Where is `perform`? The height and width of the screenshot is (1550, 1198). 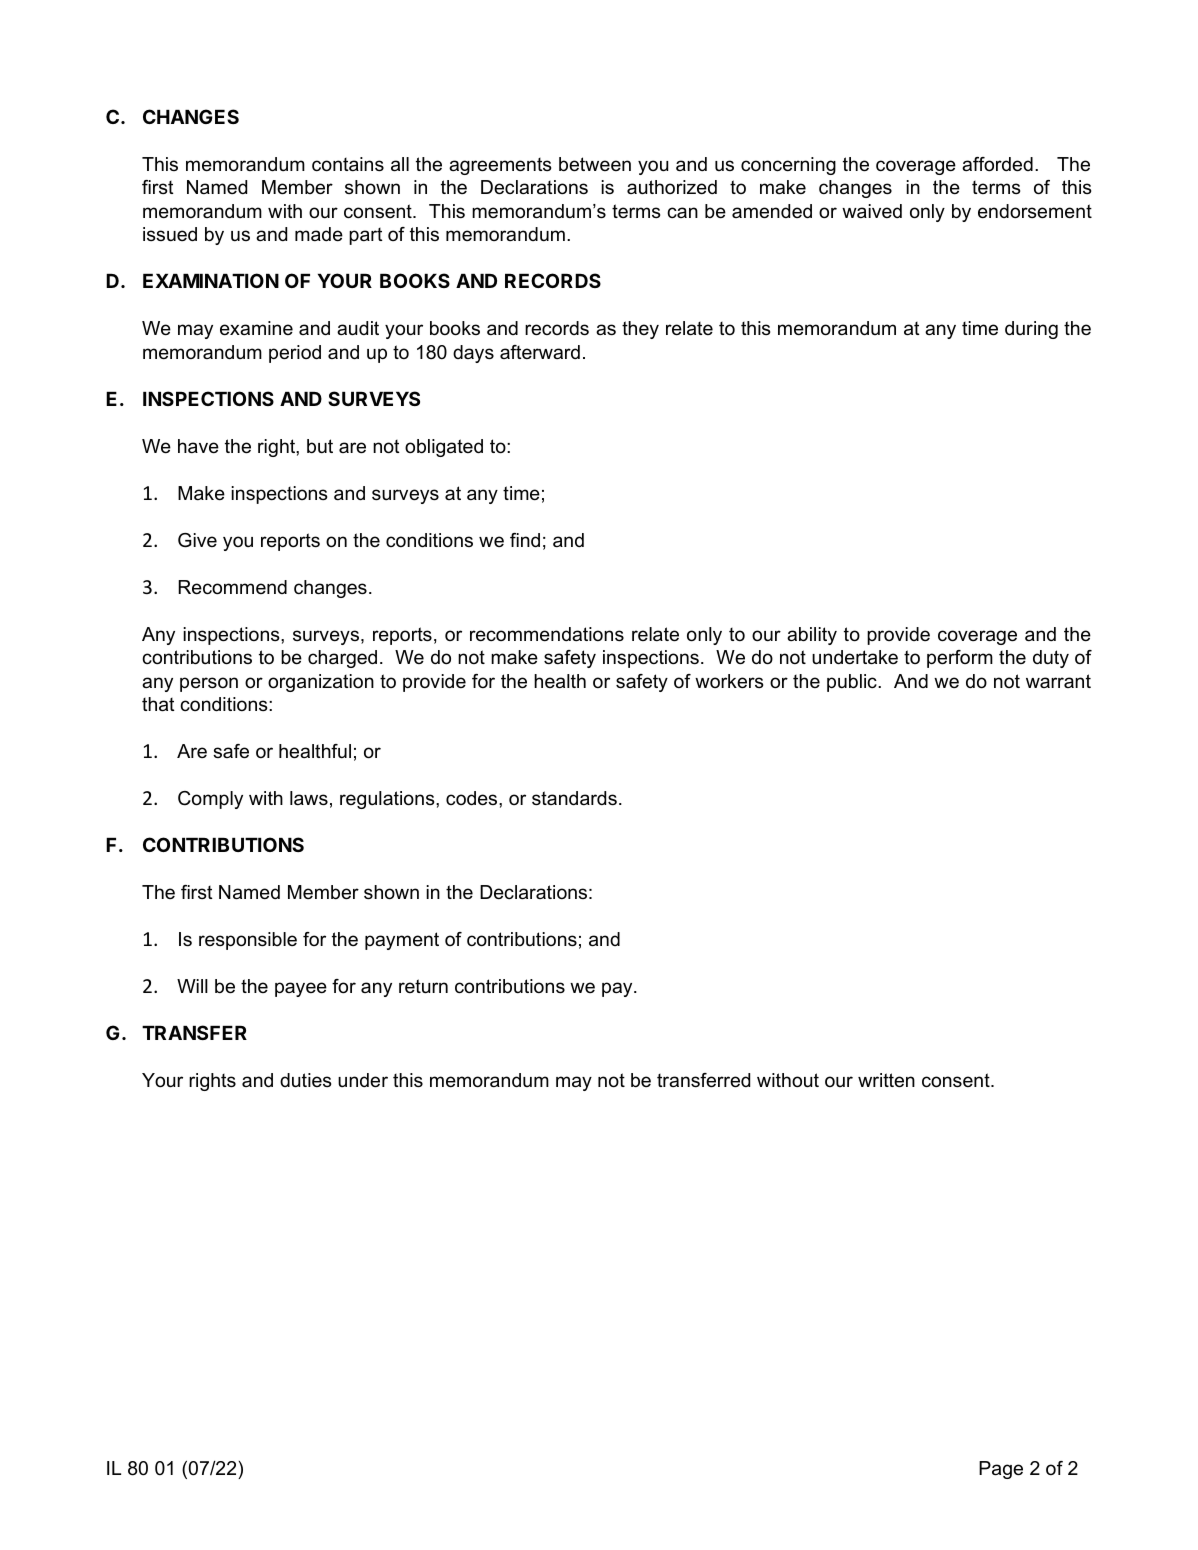 perform is located at coordinates (960, 659).
